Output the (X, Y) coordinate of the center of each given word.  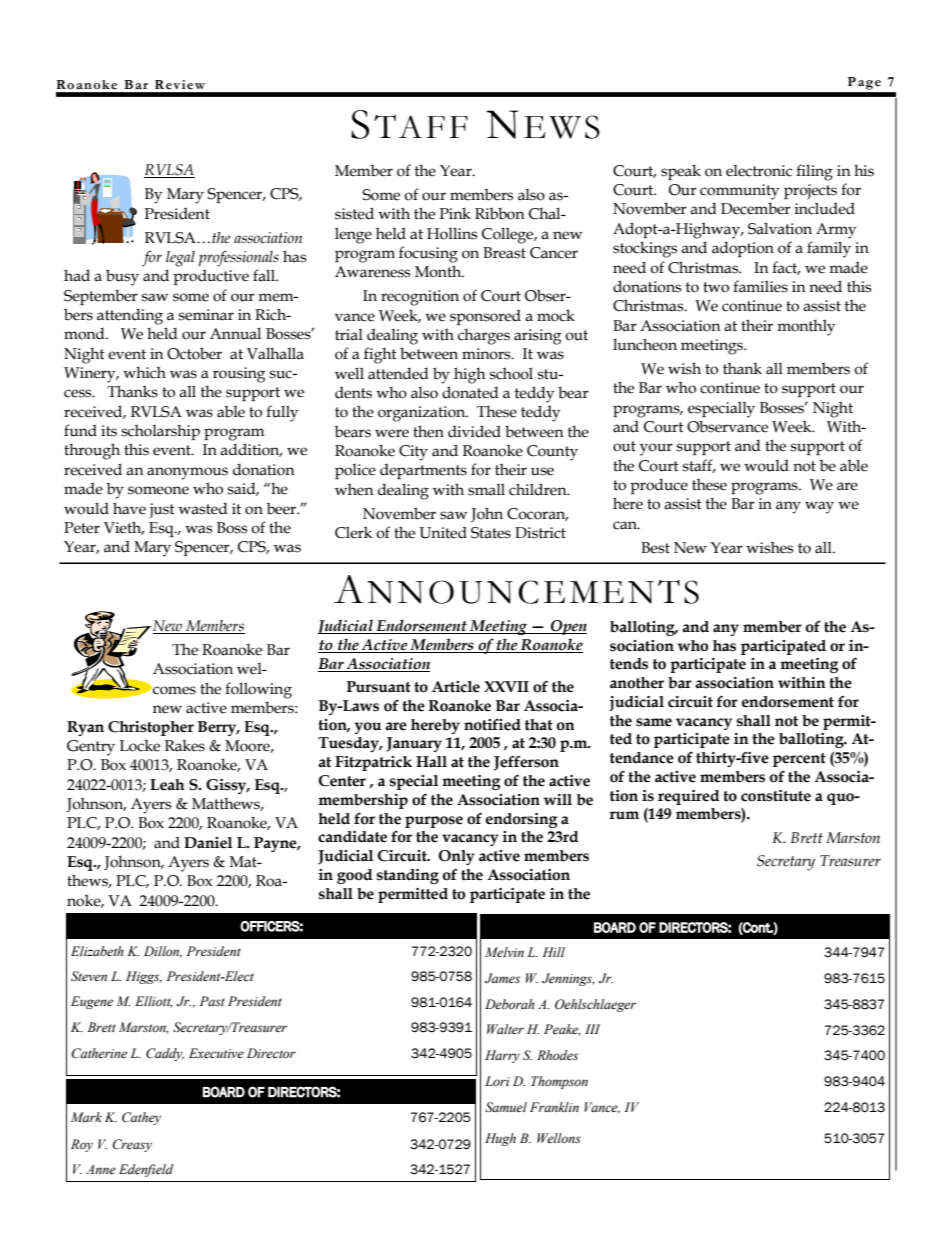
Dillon (163, 952)
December (756, 208)
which (144, 372)
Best (655, 548)
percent (799, 760)
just (162, 511)
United (443, 532)
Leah (167, 785)
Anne (101, 1169)
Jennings (568, 979)
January (414, 744)
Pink (455, 213)
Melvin (504, 952)
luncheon (645, 344)
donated (470, 392)
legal (180, 259)
